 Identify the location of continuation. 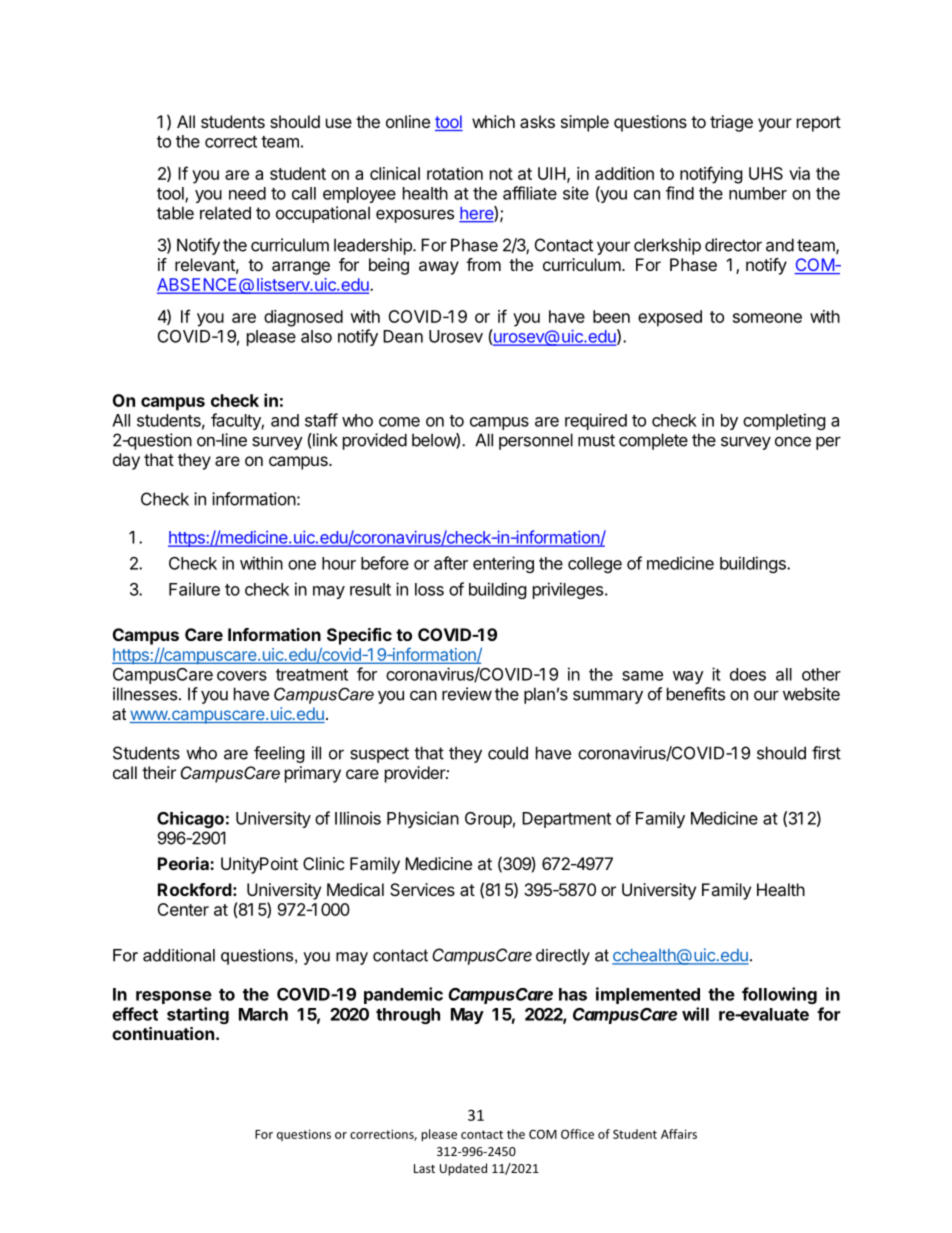
(163, 1033).
